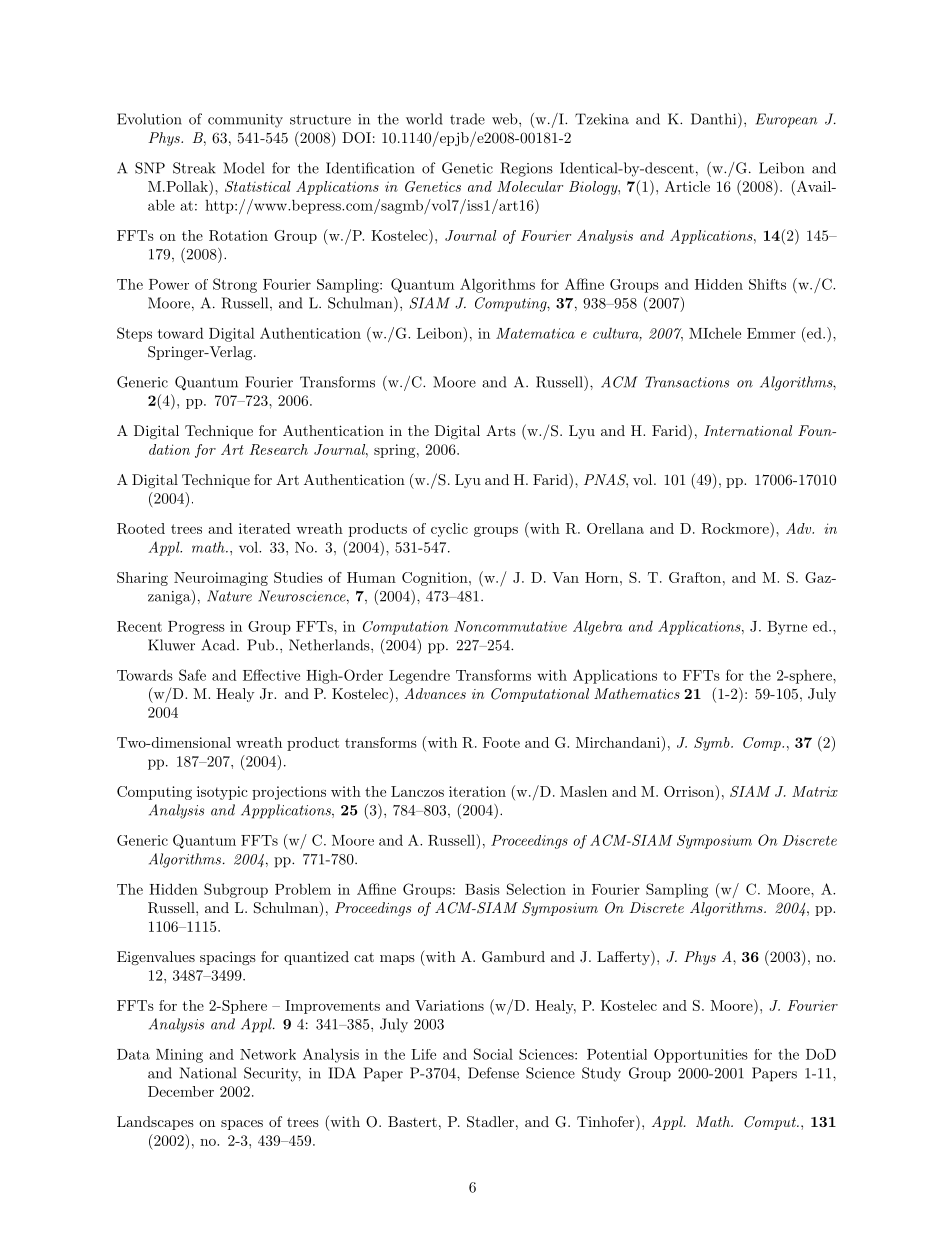 The image size is (952, 1233). I want to click on Matrix, so click(815, 791).
